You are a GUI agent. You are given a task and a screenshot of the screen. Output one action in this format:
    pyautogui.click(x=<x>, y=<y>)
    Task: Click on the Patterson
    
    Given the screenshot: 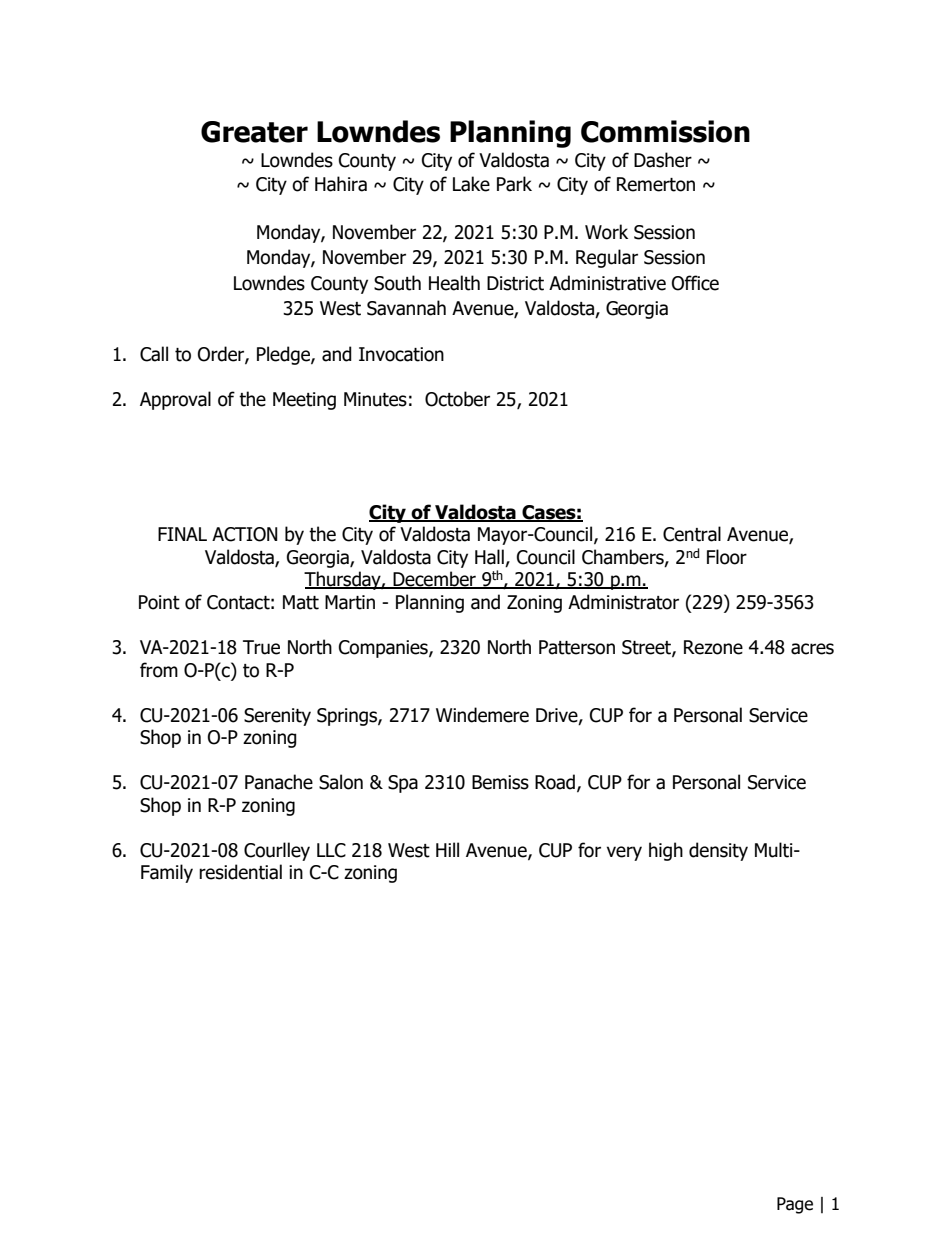 What is the action you would take?
    pyautogui.click(x=577, y=647)
